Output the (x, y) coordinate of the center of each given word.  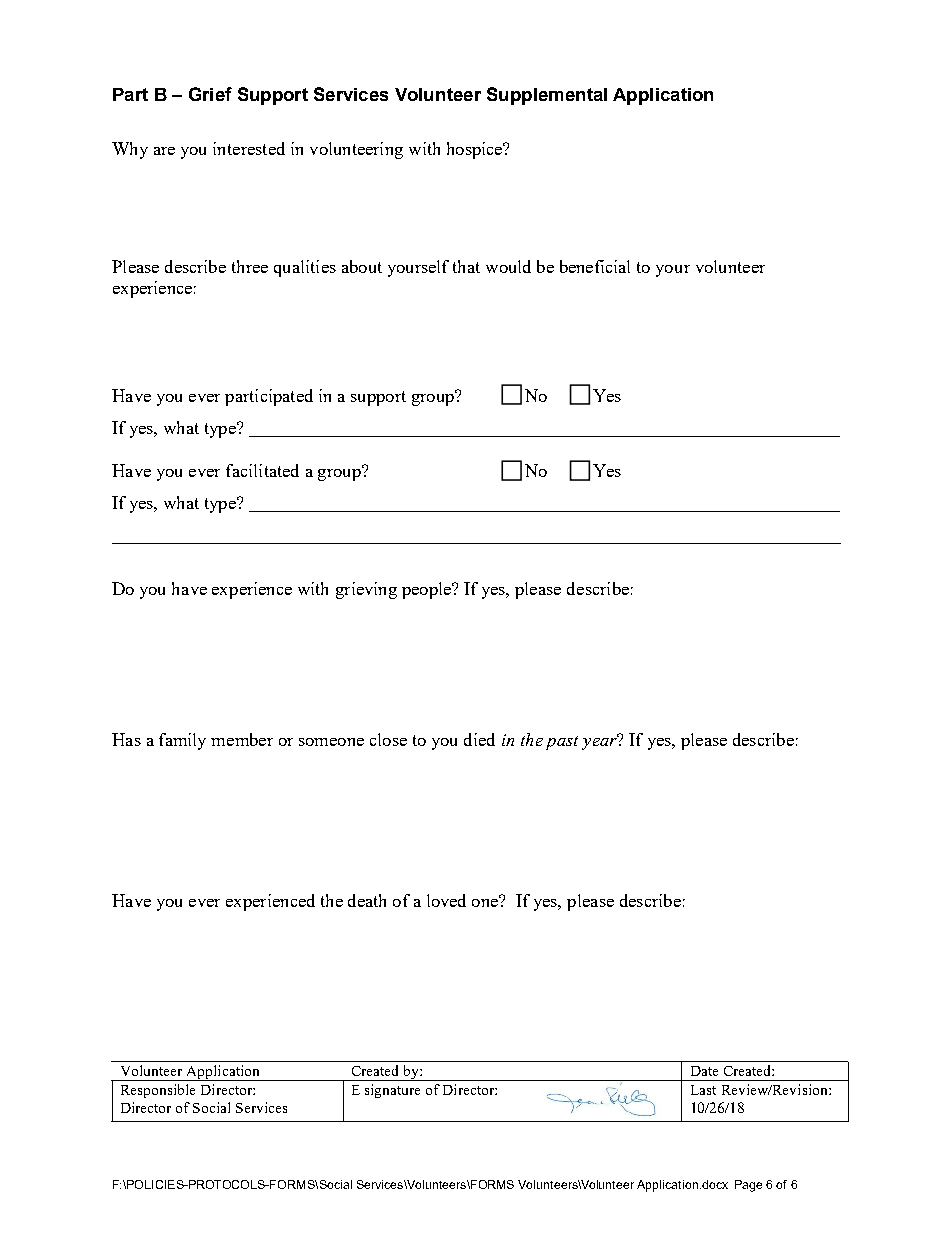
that (466, 266)
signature (392, 1091)
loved (446, 900)
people (428, 590)
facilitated (262, 470)
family (182, 741)
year (600, 742)
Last (703, 1090)
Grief (210, 94)
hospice (476, 150)
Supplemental (547, 96)
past (562, 743)
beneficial (595, 266)
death (367, 900)
